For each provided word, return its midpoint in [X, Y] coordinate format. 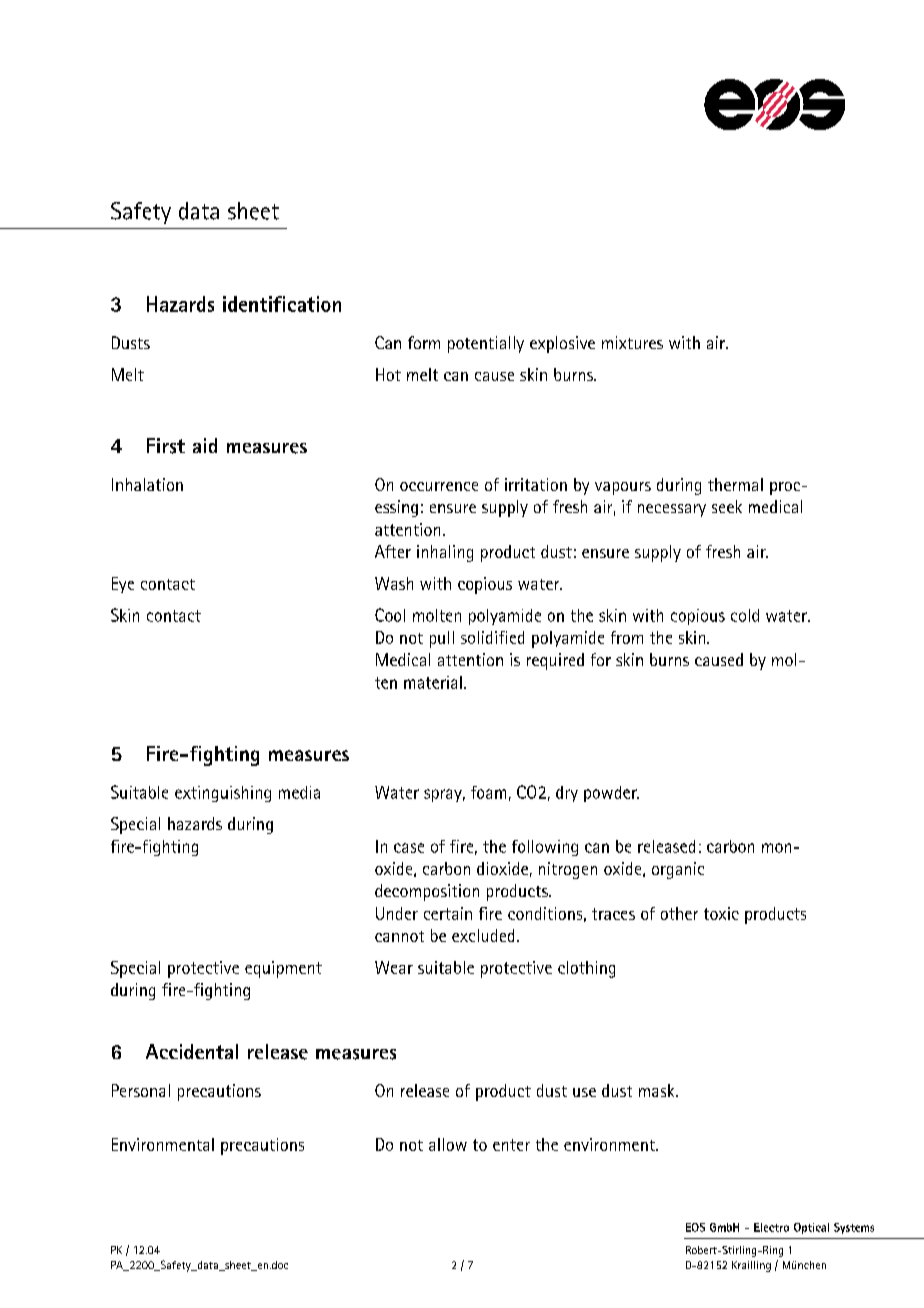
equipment [283, 969]
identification [282, 304]
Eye [123, 585]
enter [511, 1145]
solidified [492, 637]
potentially [486, 344]
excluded [483, 935]
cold [745, 615]
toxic [721, 913]
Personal [141, 1090]
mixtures [632, 342]
